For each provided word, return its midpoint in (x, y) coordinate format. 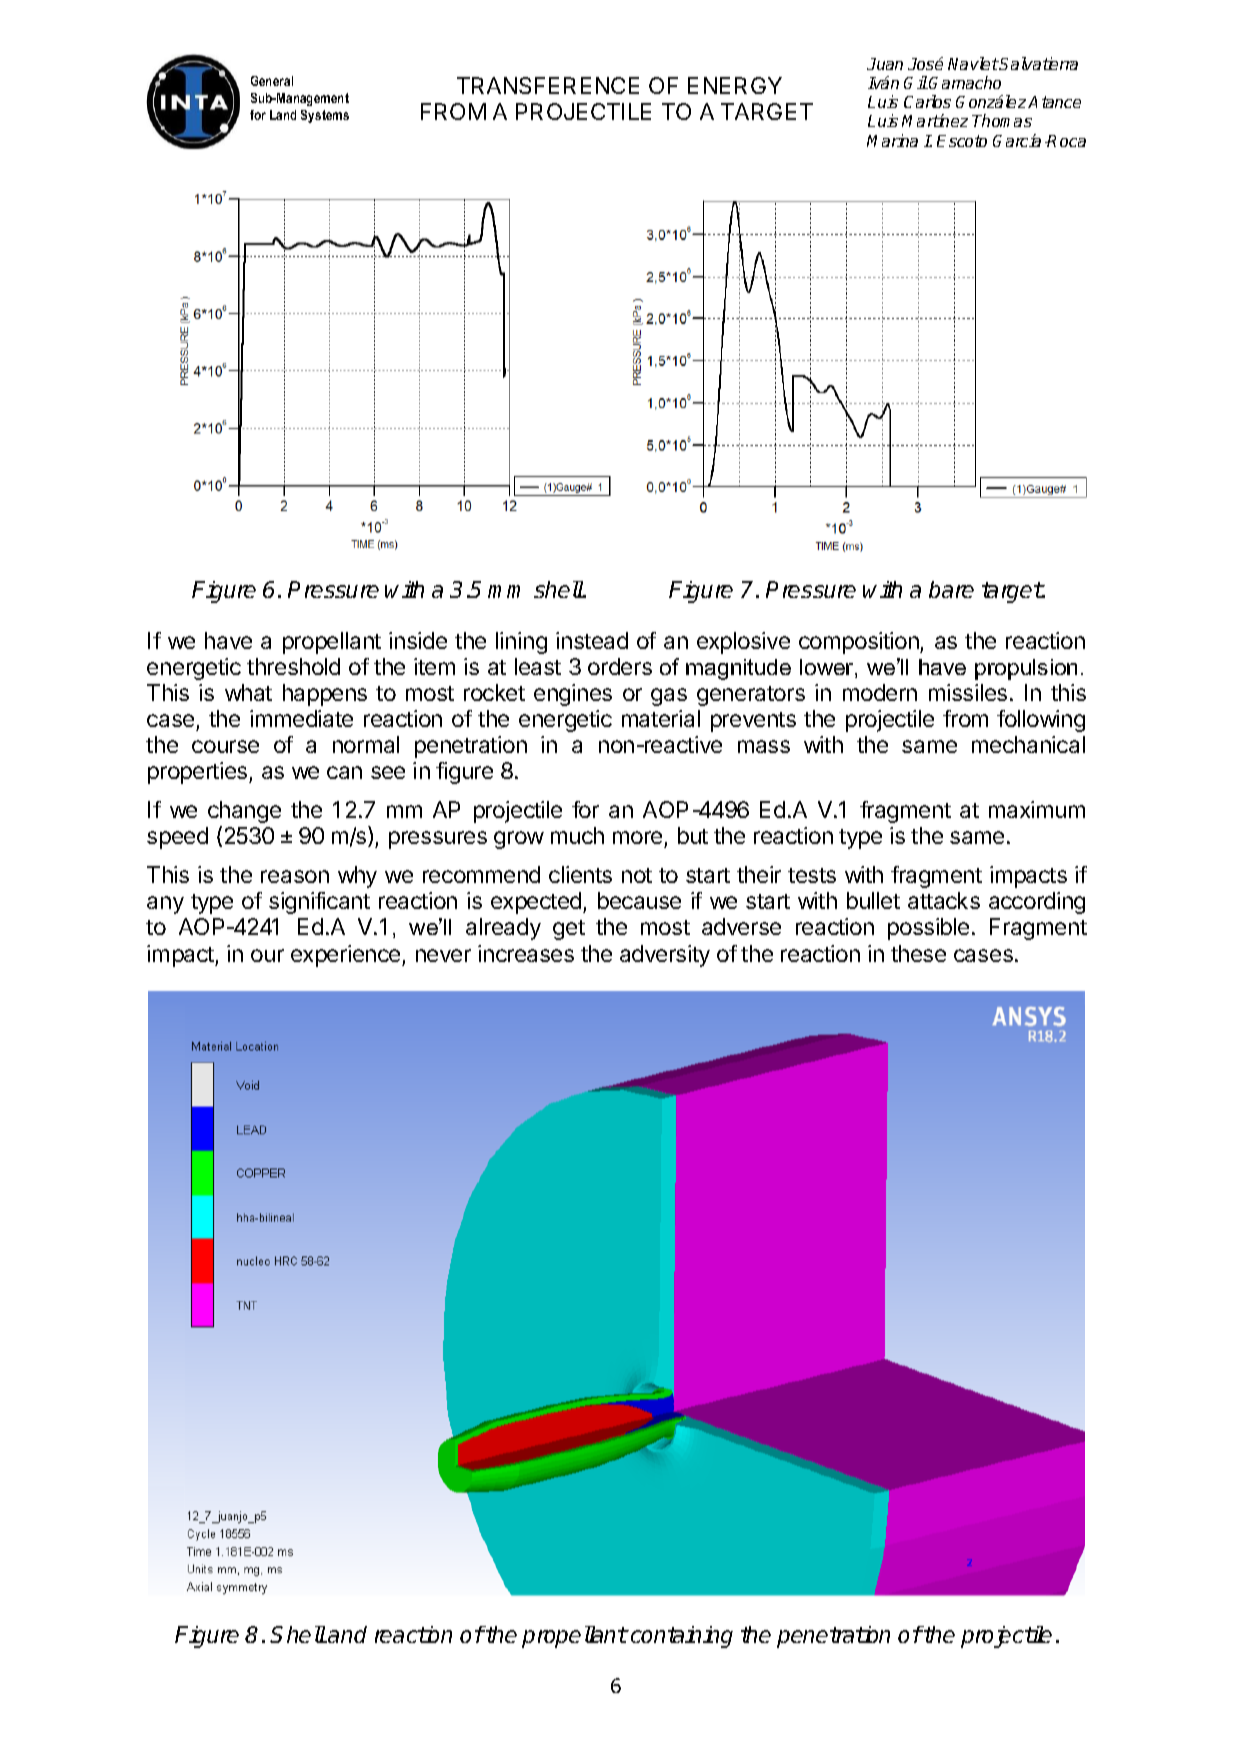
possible (928, 929)
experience (347, 956)
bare (951, 589)
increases (526, 953)
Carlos (927, 101)
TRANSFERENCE (548, 85)
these (918, 953)
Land (283, 115)
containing (680, 1637)
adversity (665, 956)
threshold (293, 666)
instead (592, 640)
